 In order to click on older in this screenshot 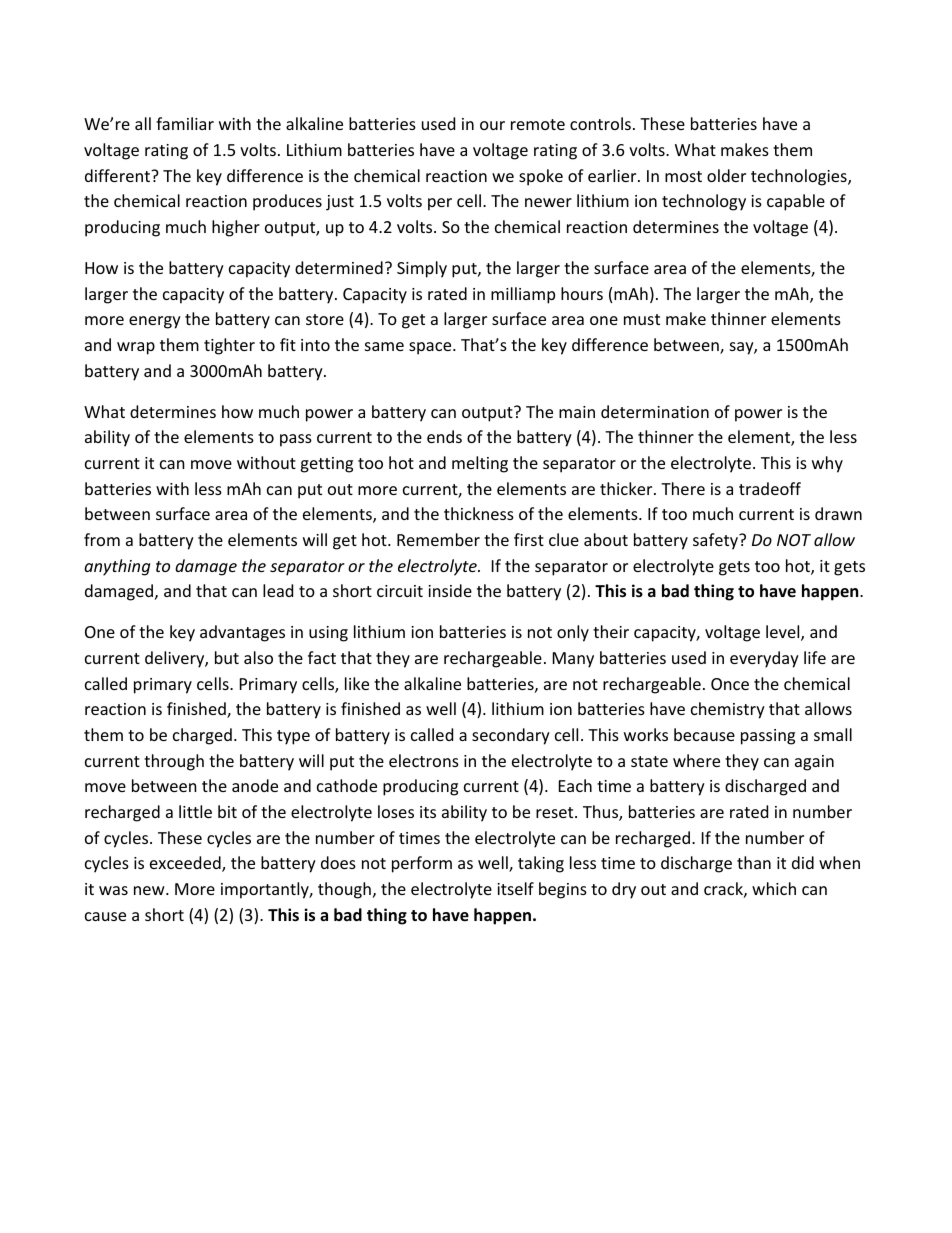, I will do `click(726, 175)`.
